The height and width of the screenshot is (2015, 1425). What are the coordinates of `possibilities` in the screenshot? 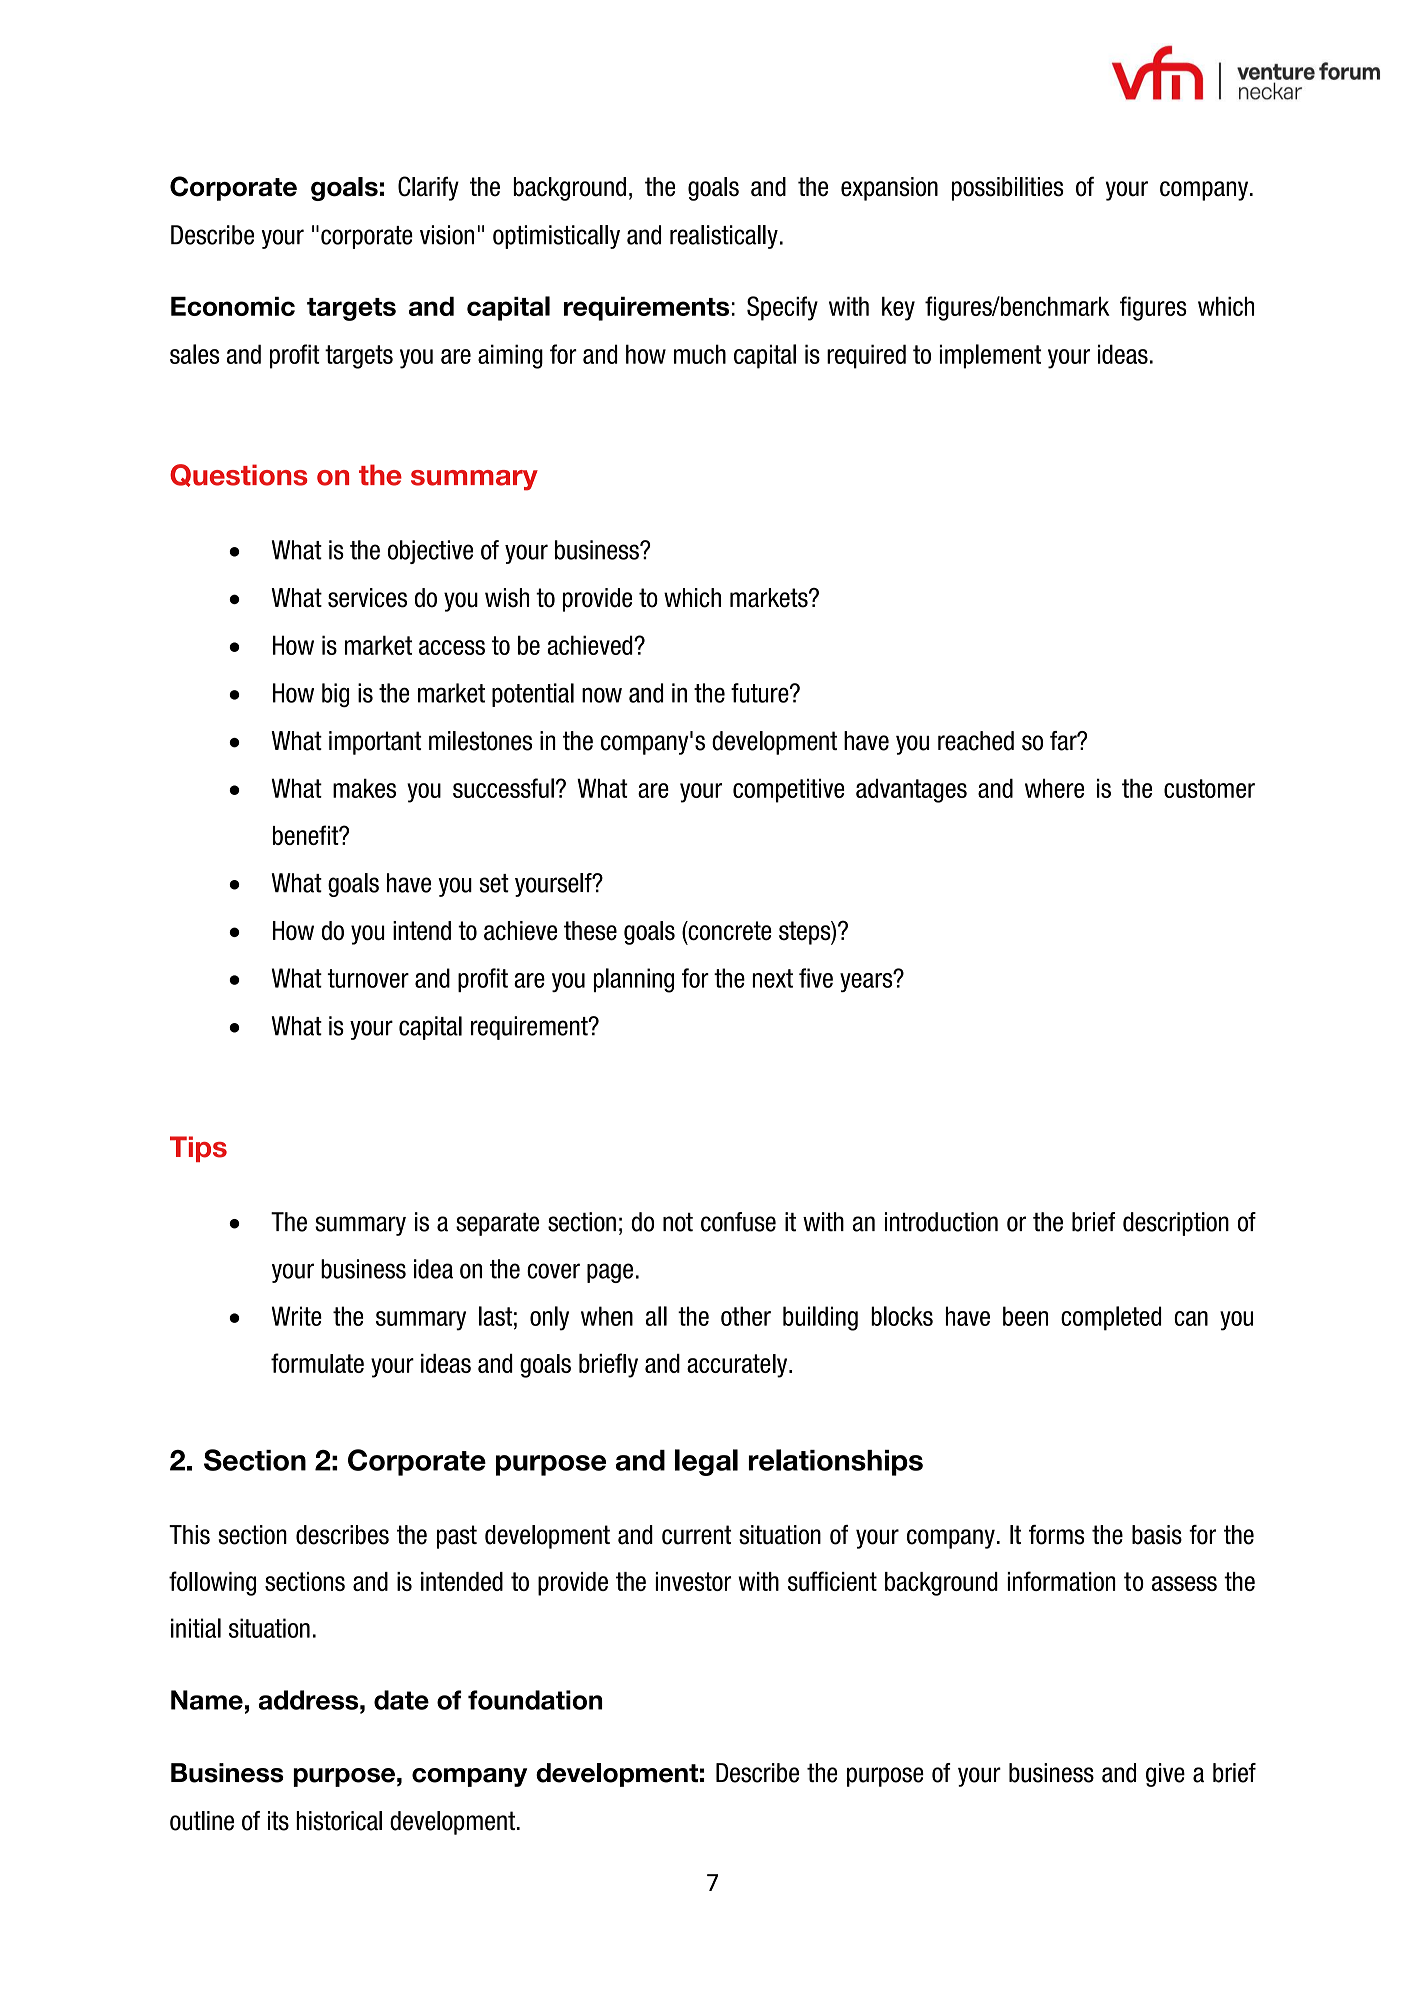 It's located at (1008, 189).
